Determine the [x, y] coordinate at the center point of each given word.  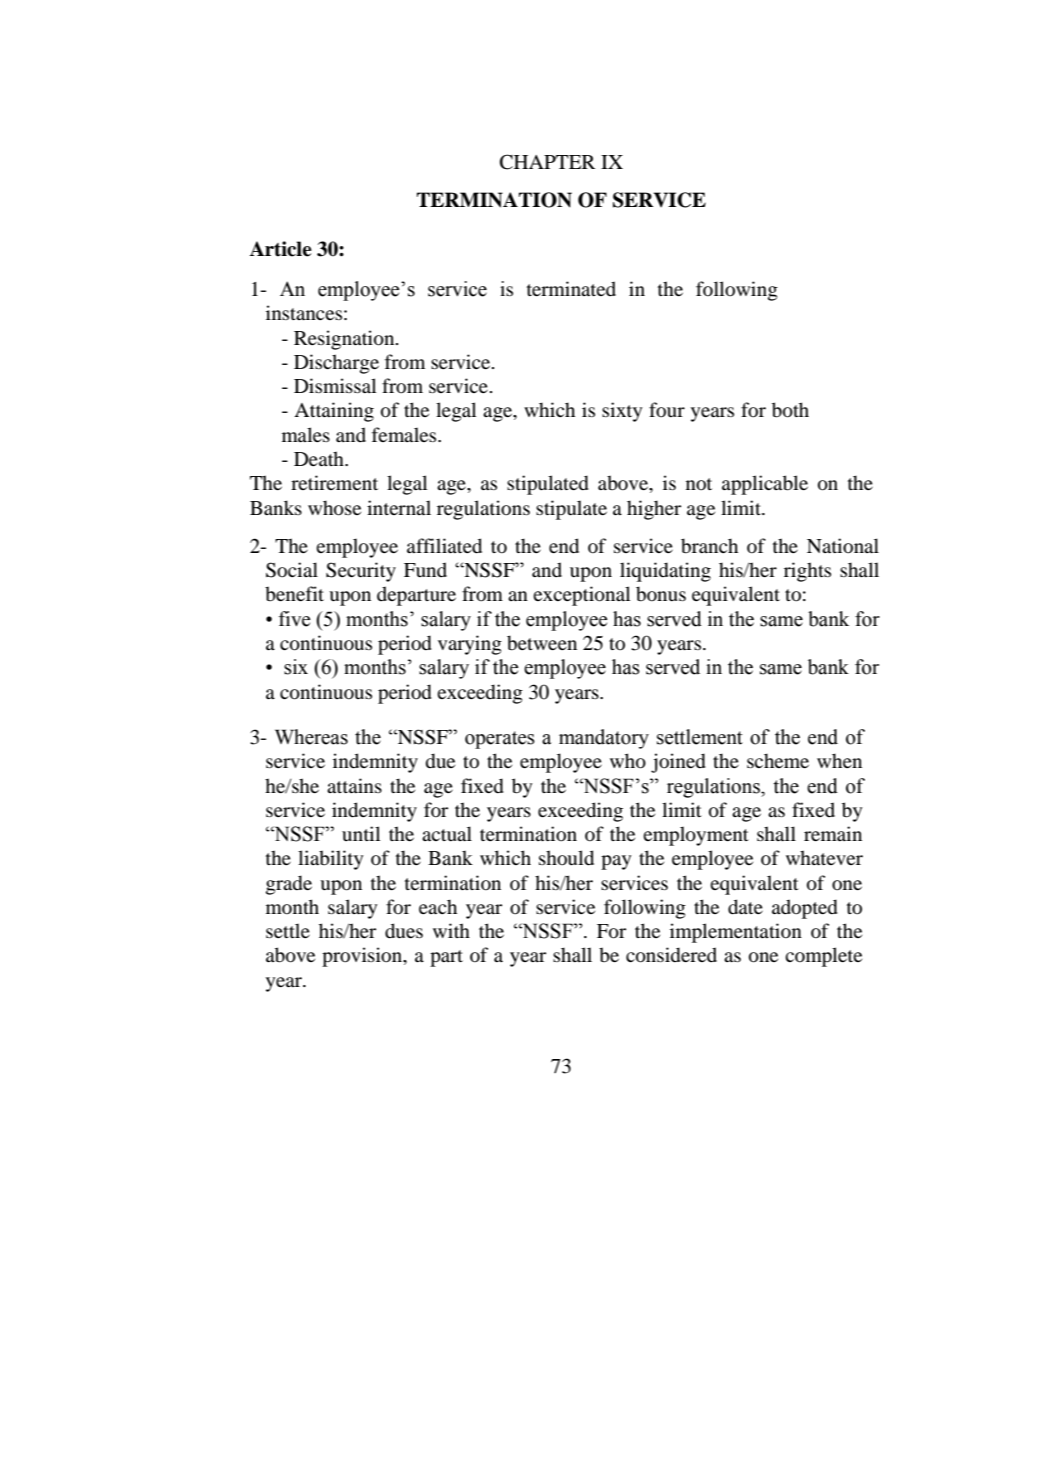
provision [363, 957]
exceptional [581, 596]
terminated [571, 288]
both [790, 410]
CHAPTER [547, 162]
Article [280, 249]
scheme [778, 760]
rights [807, 572]
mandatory [604, 739]
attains [354, 785]
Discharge [336, 364]
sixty [622, 412]
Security [361, 572]
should [566, 858]
